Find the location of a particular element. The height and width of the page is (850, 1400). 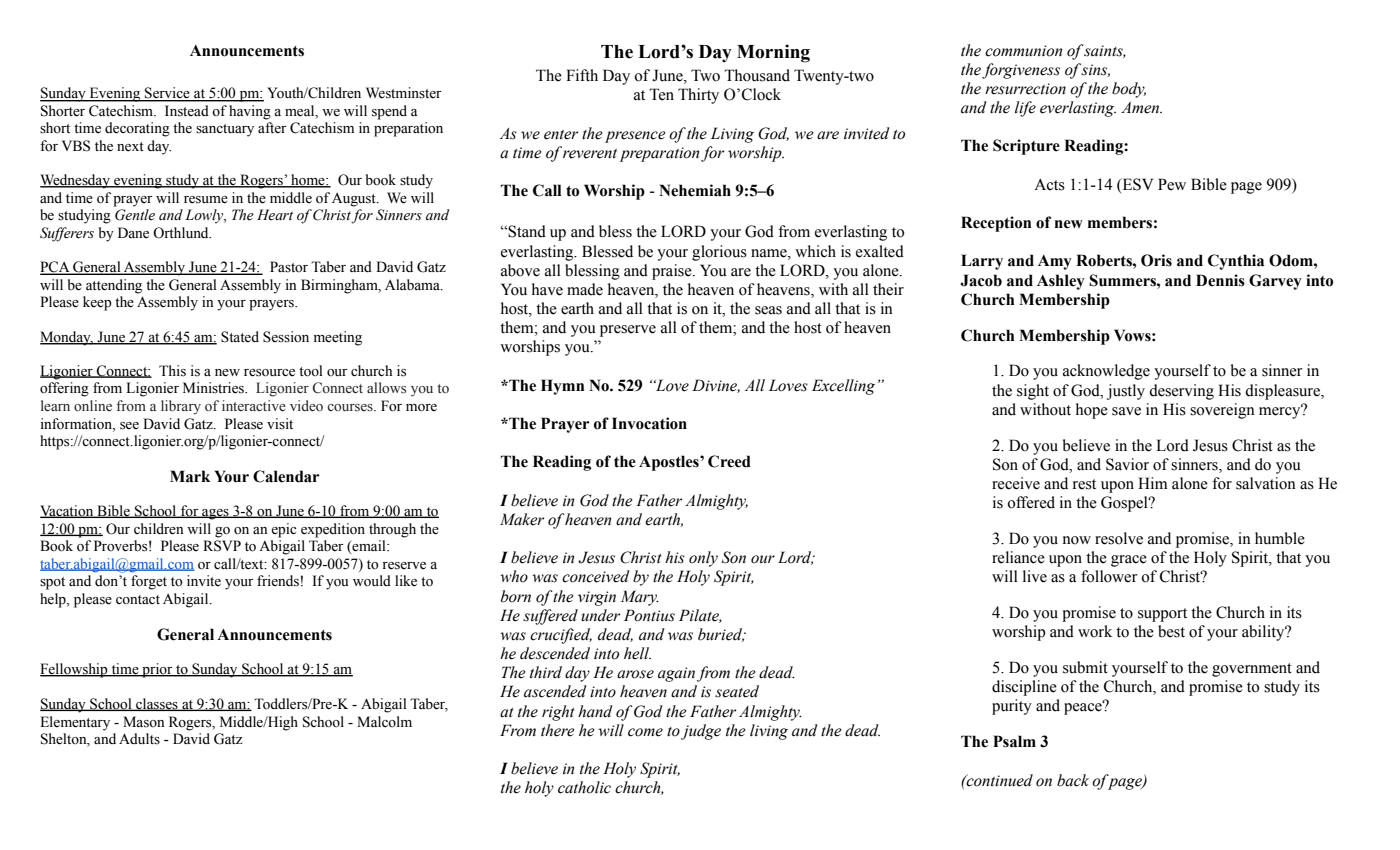

Thirty is located at coordinates (698, 96).
